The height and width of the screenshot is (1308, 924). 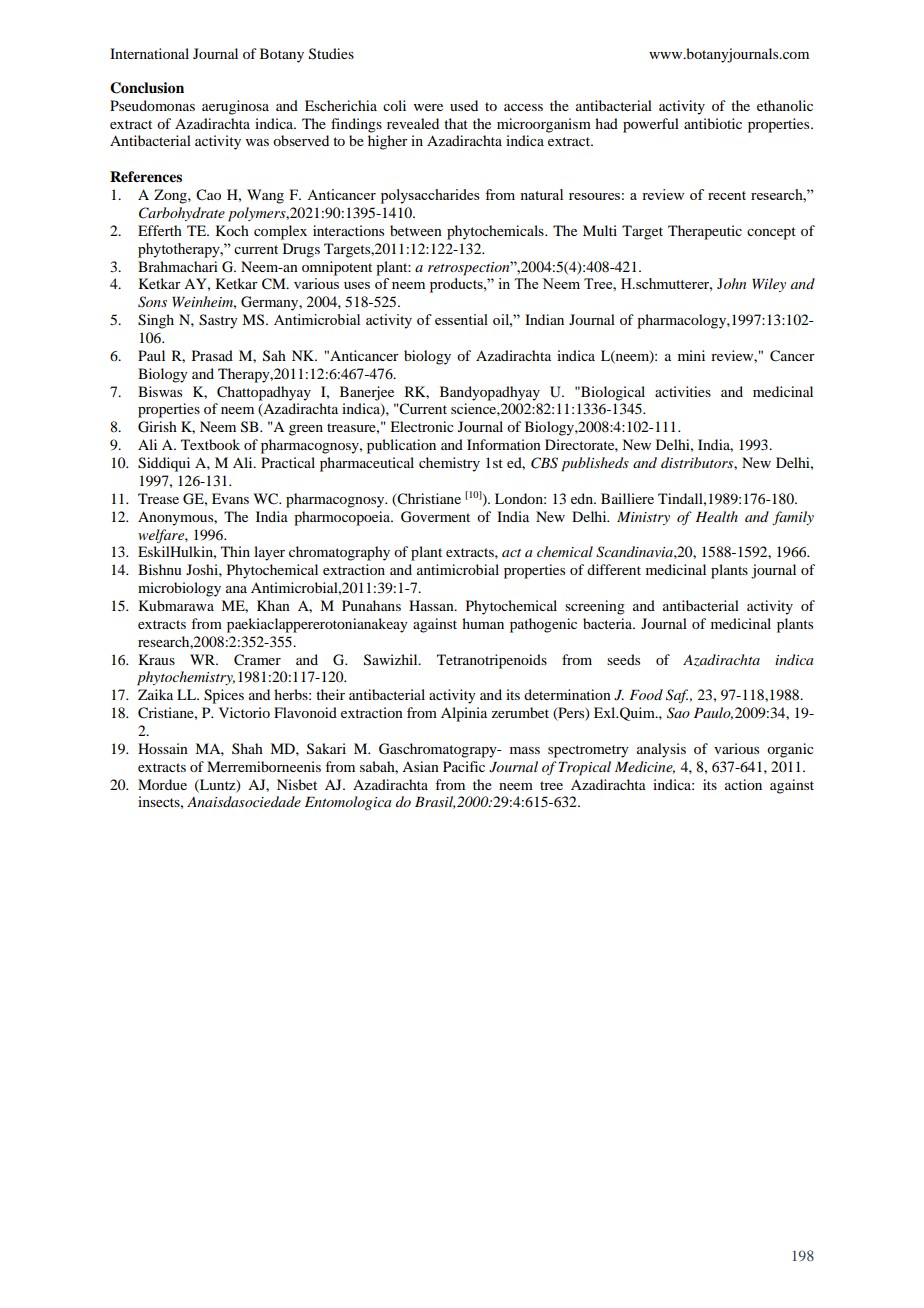 What do you see at coordinates (464, 766) in the screenshot?
I see `Pacific` at bounding box center [464, 766].
